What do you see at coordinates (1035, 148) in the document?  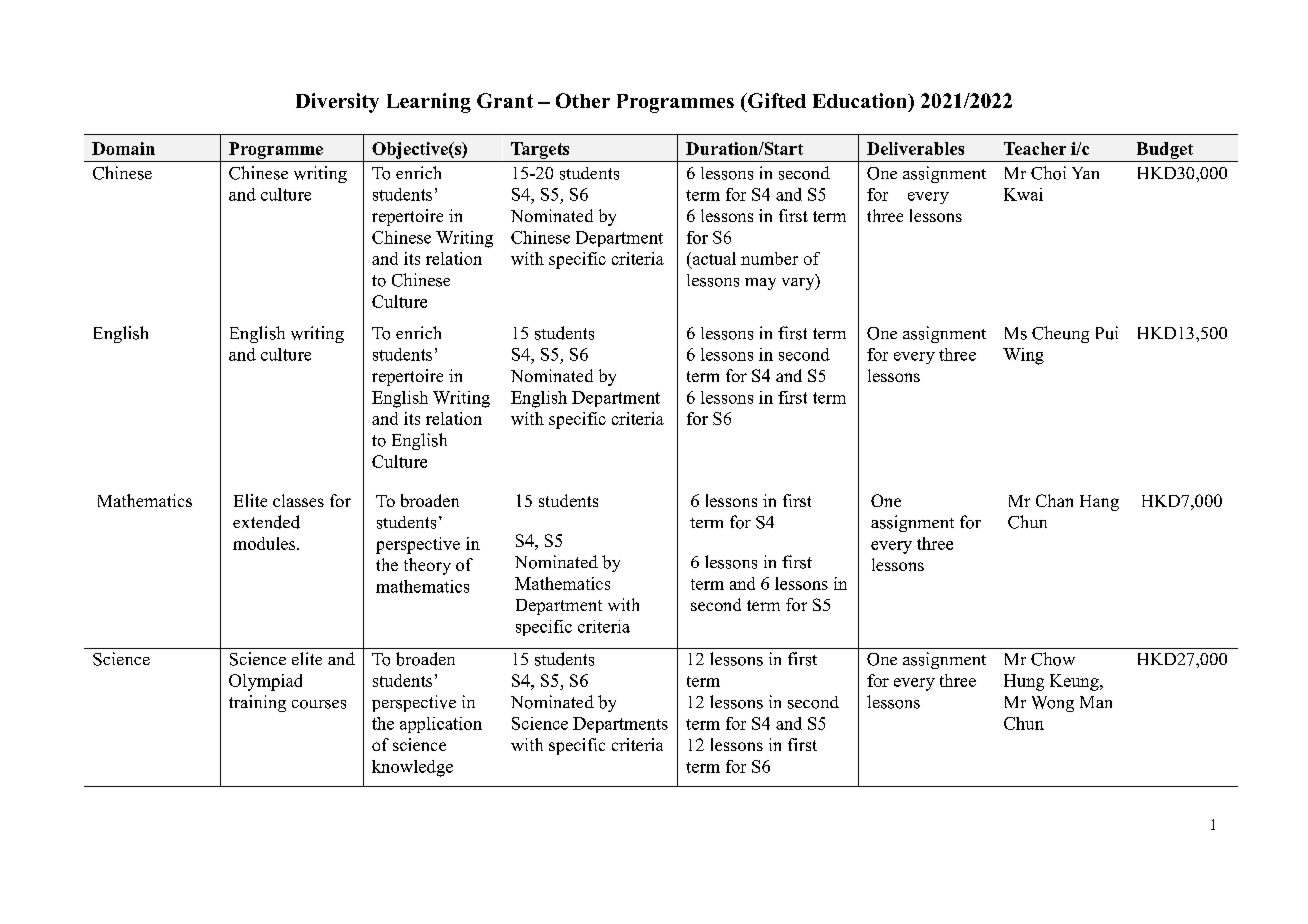 I see `Teacher` at bounding box center [1035, 148].
